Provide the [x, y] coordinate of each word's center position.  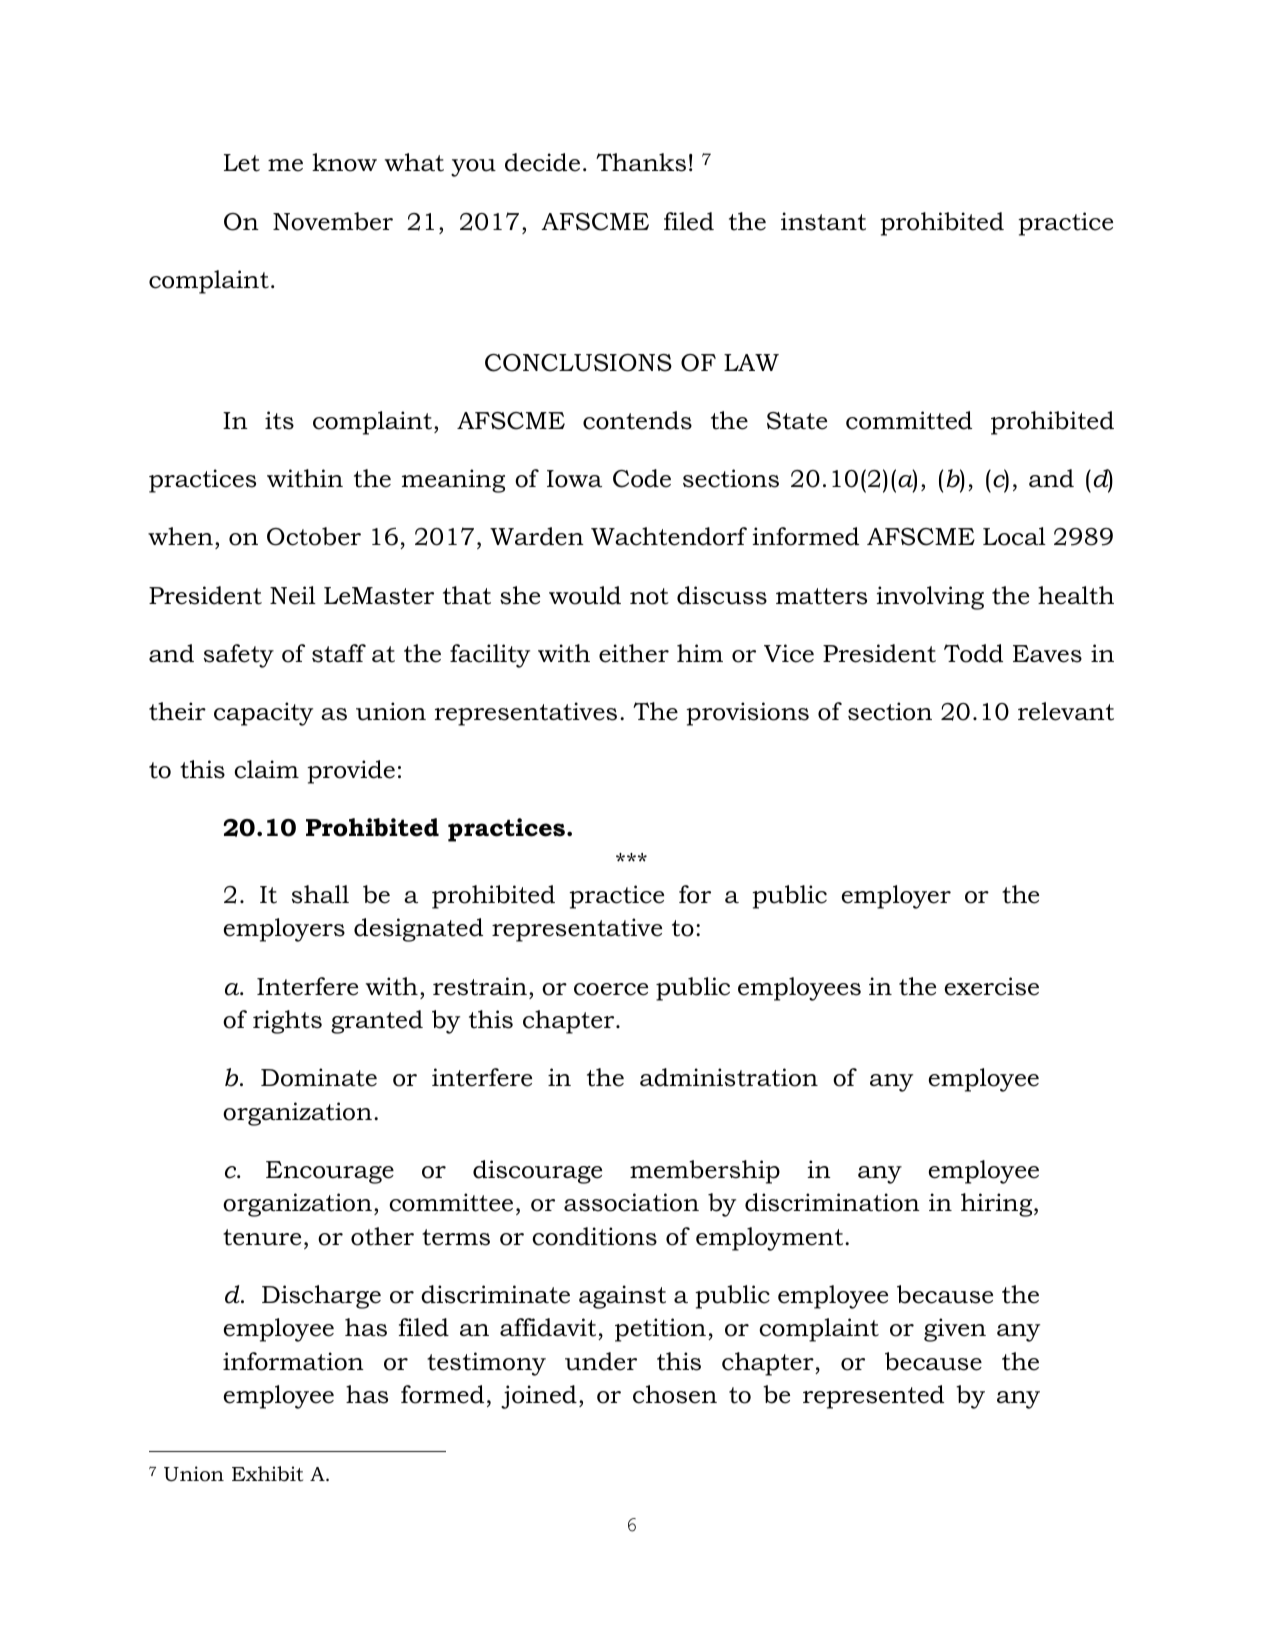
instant [823, 221]
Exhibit [267, 1474]
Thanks [641, 162]
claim [266, 769]
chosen [675, 1394]
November [333, 221]
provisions [747, 714]
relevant [1066, 711]
